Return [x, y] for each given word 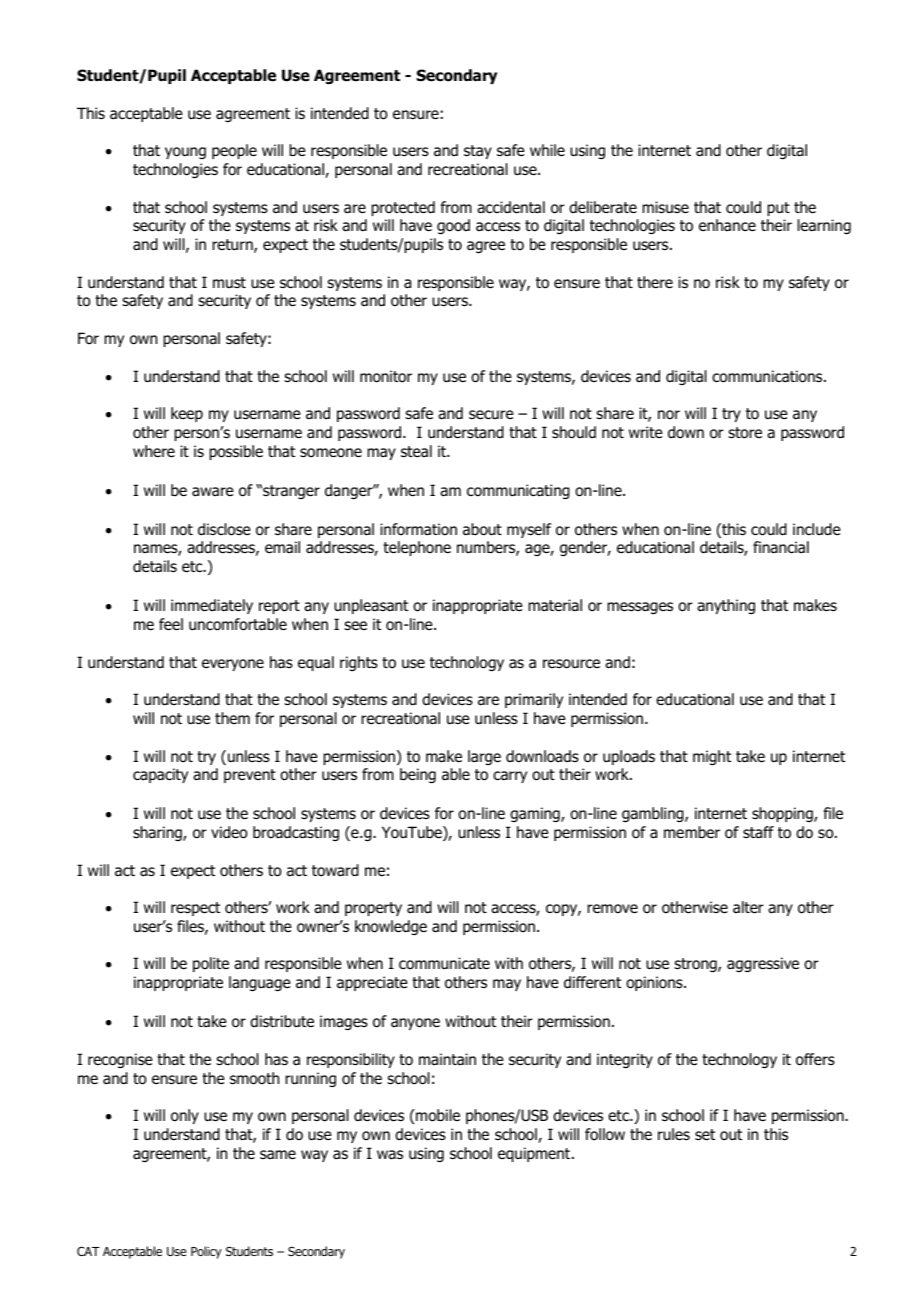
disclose [224, 529]
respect [195, 909]
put [778, 209]
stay [478, 152]
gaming [536, 814]
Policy [206, 1252]
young [185, 153]
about [482, 529]
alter [748, 907]
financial [781, 547]
